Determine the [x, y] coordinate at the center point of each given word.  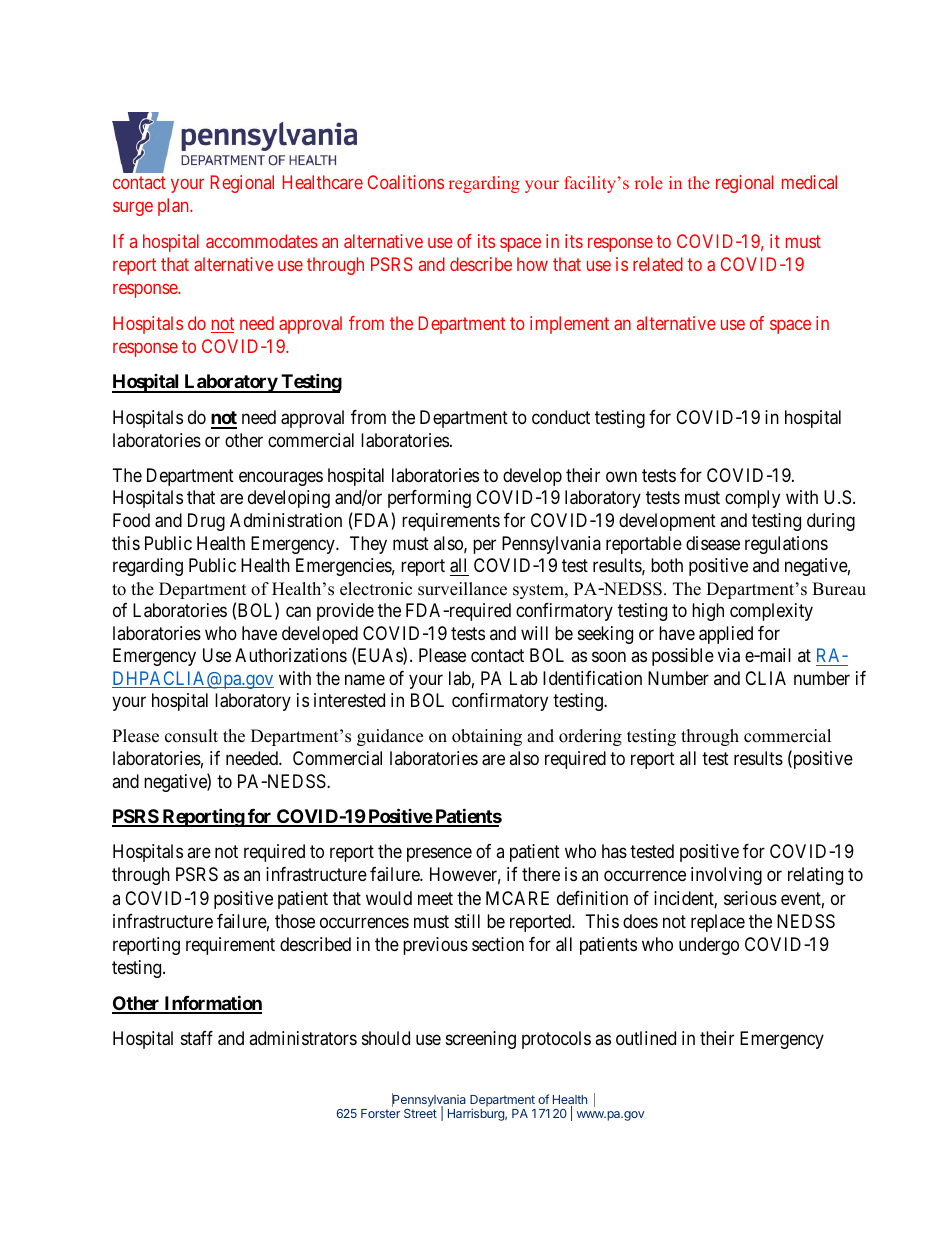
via [729, 655]
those [295, 921]
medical [809, 182]
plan [174, 207]
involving [726, 876]
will [534, 633]
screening [481, 1040]
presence [439, 855]
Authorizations [291, 655]
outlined [646, 1038]
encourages [281, 478]
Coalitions [406, 182]
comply [752, 499]
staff [197, 1038]
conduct [561, 417]
